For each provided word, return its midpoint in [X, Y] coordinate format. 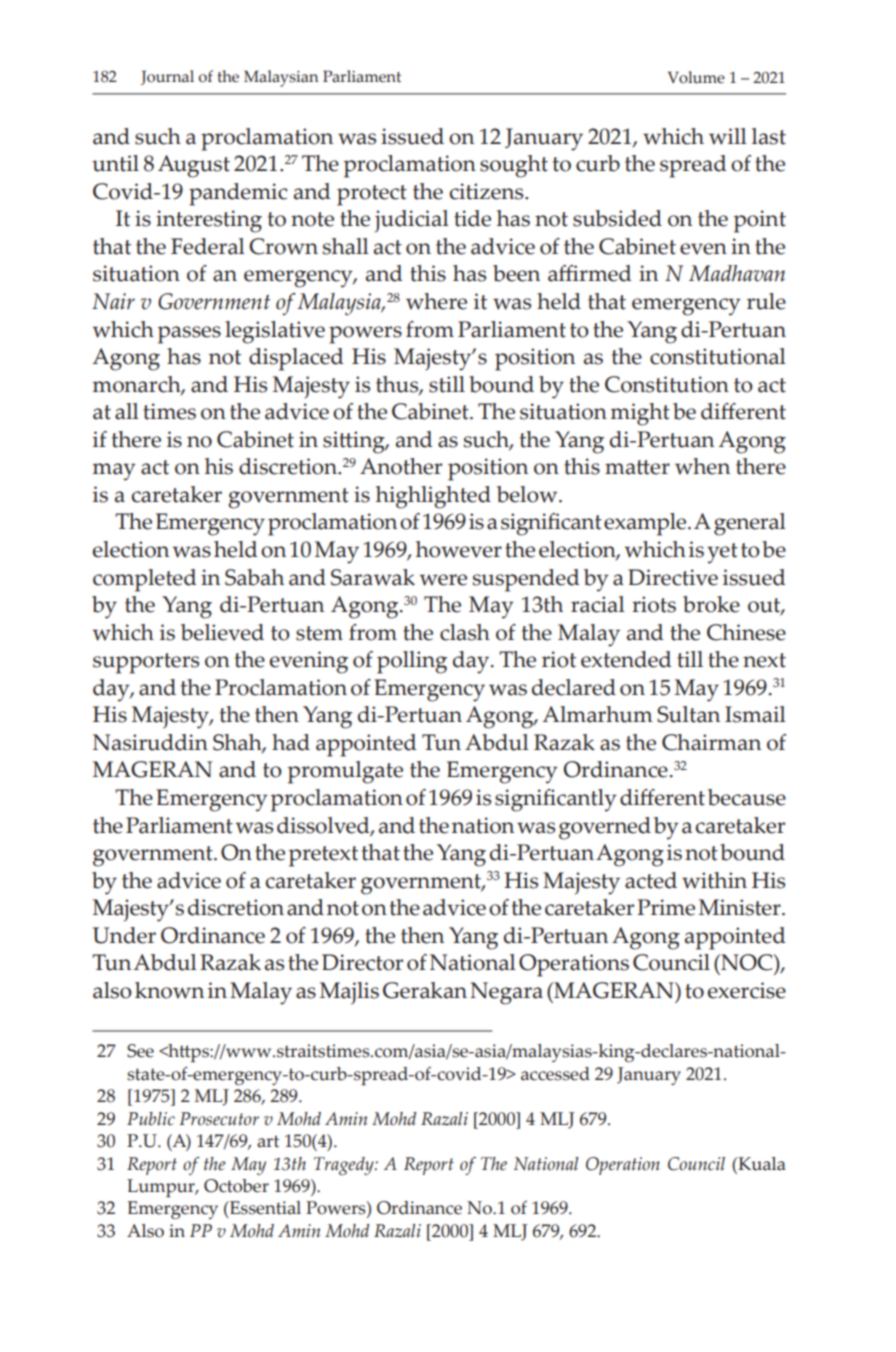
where [436, 301]
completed [145, 580]
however [459, 549]
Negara [506, 993]
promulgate [345, 772]
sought [514, 166]
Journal [167, 77]
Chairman [711, 742]
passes [189, 335]
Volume [696, 77]
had [291, 742]
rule [766, 301]
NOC [747, 962]
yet [722, 553]
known [169, 990]
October [236, 1186]
